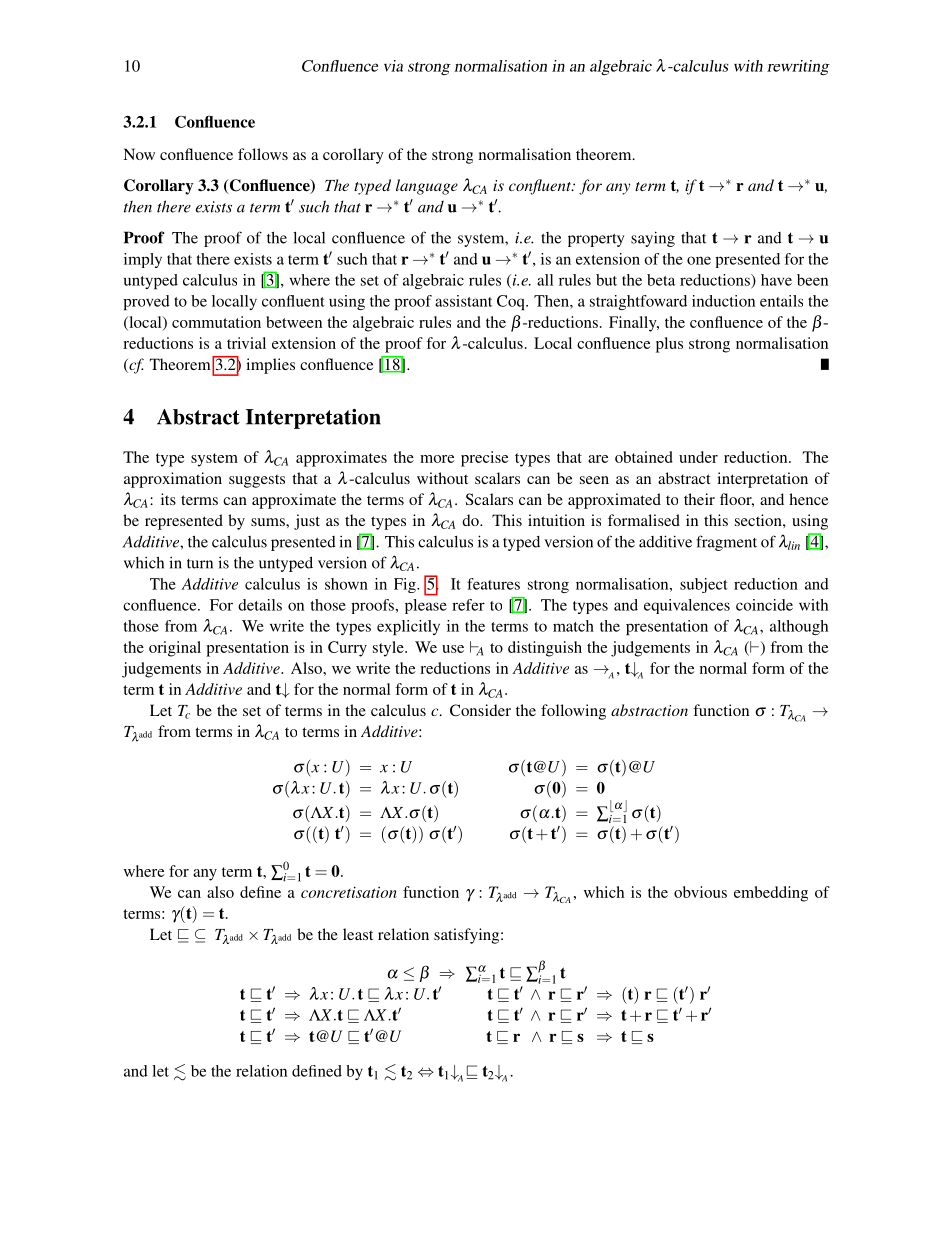  What do you see at coordinates (485, 459) in the screenshot?
I see `precise` at bounding box center [485, 459].
